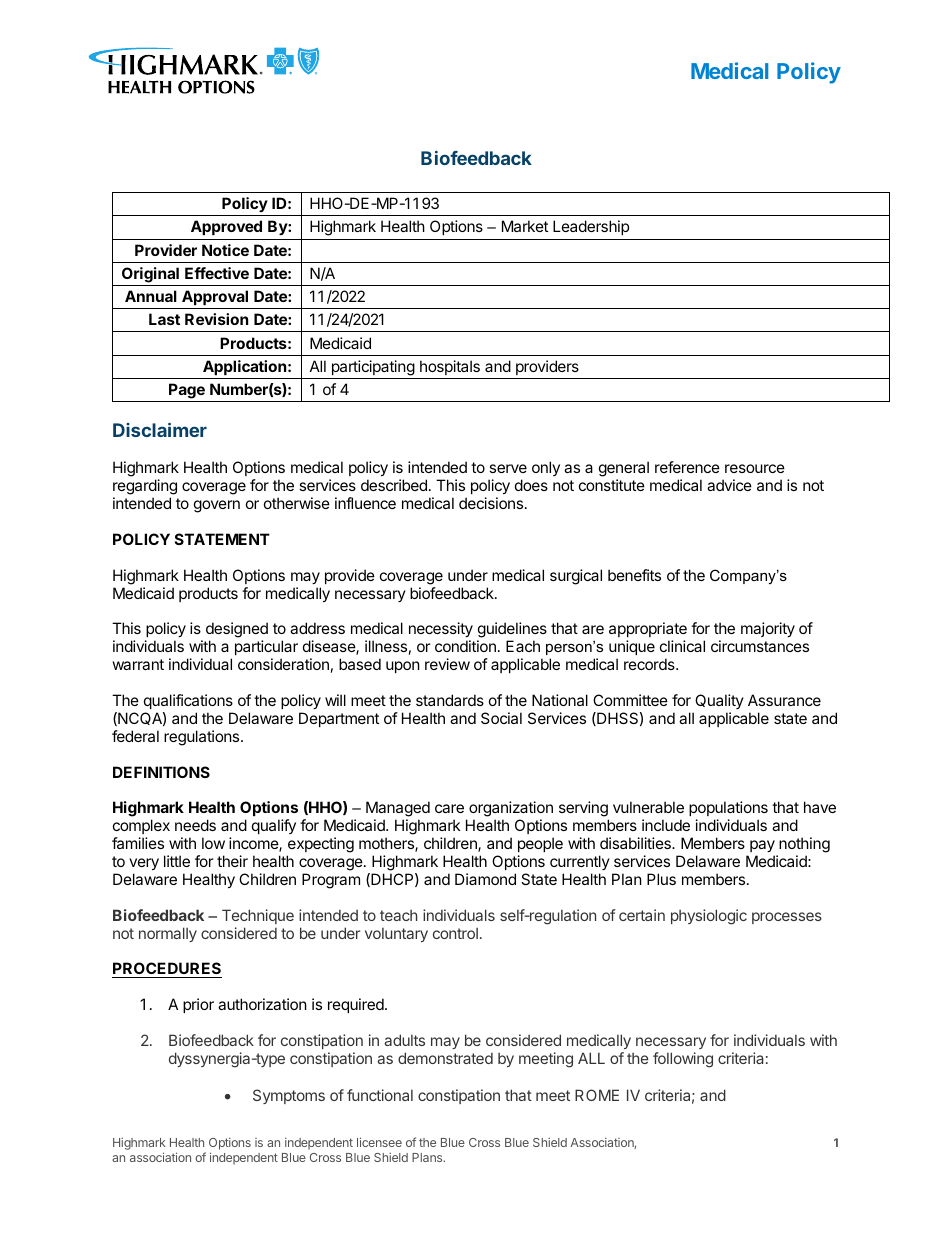  I want to click on Leadership, so click(591, 227).
